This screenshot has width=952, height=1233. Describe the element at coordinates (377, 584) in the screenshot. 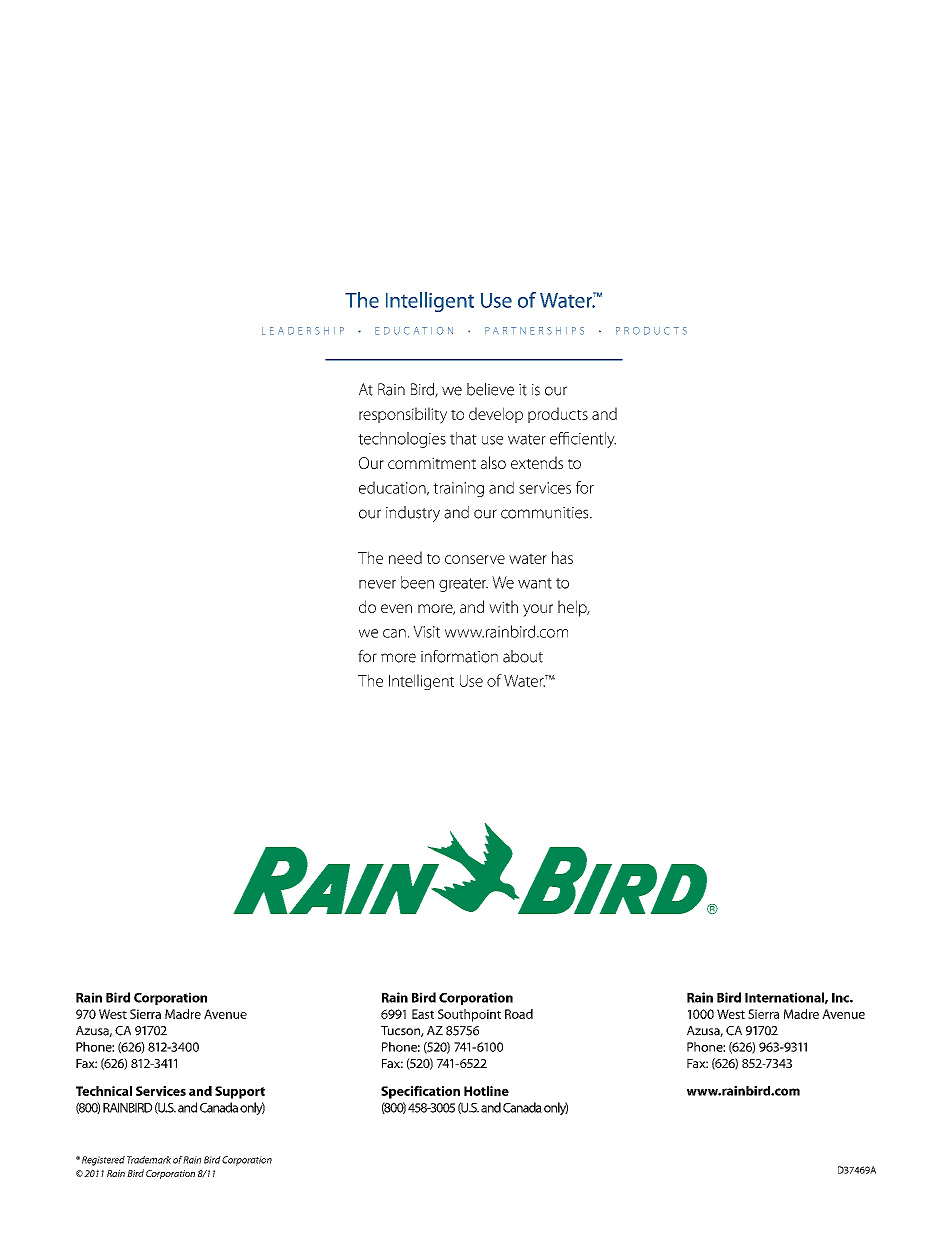

I see `never` at that location.
